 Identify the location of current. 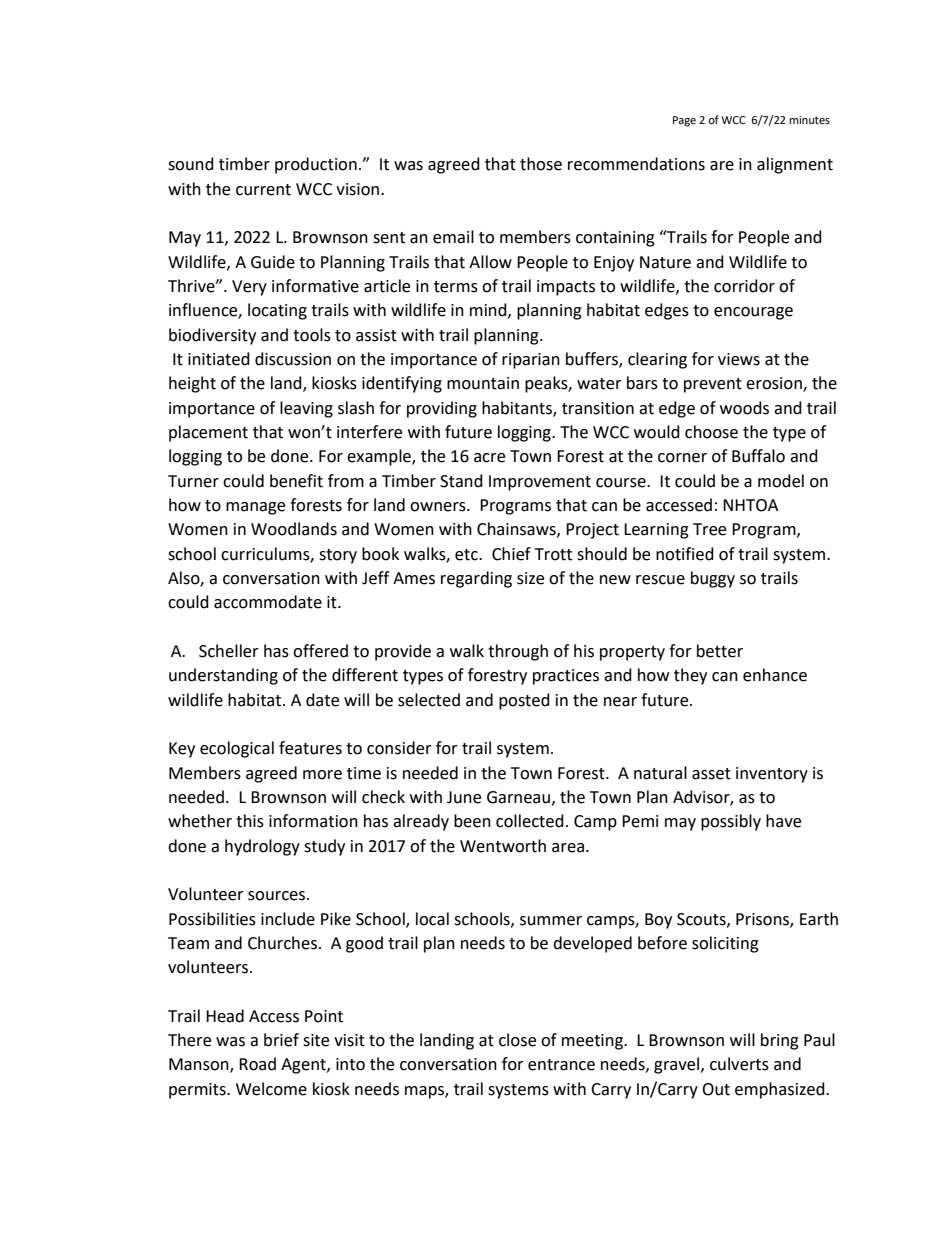
(263, 190).
